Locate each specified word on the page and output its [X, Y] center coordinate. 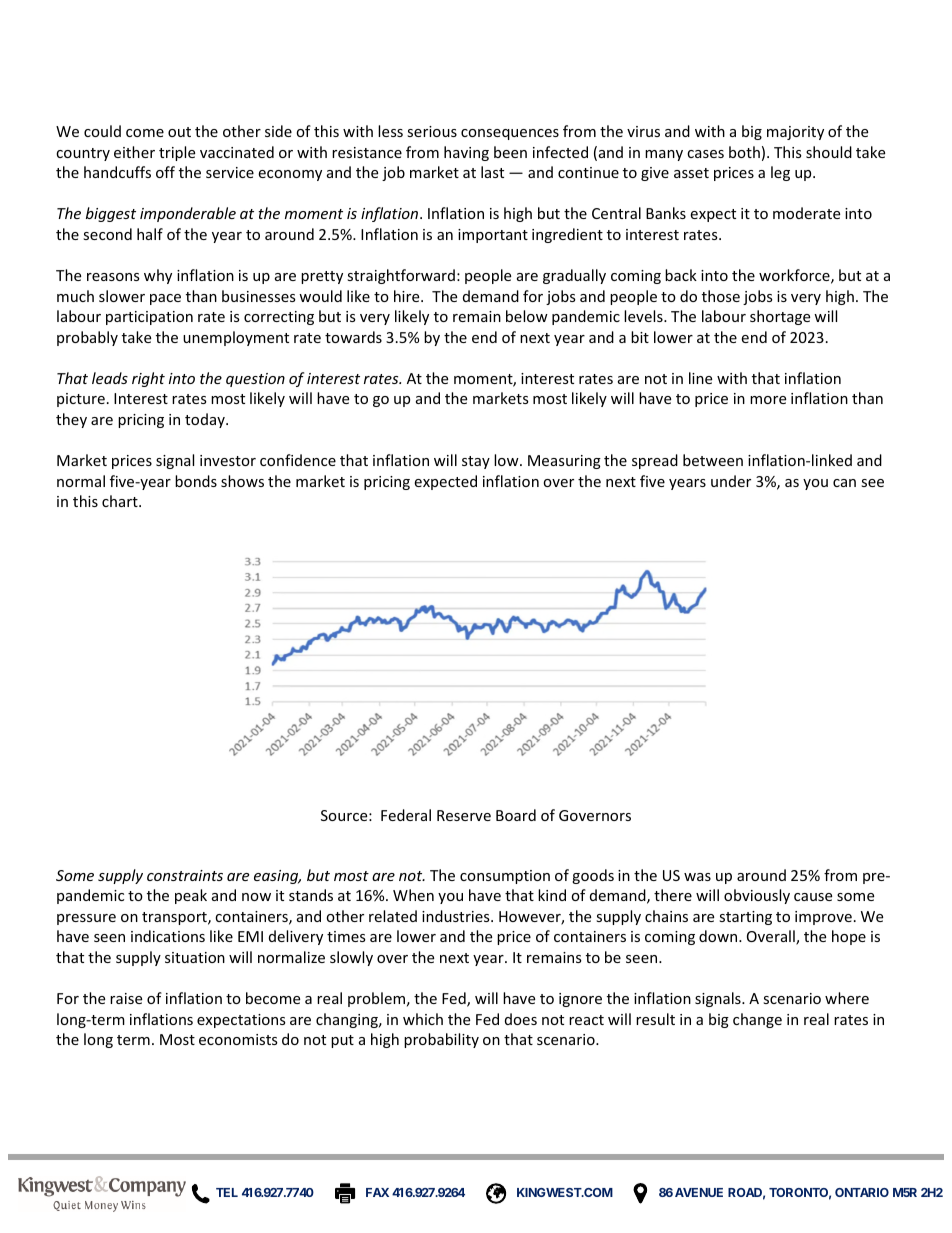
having [466, 153]
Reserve [464, 815]
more [768, 400]
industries [457, 916]
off [165, 172]
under [731, 481]
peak [191, 896]
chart [121, 501]
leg [780, 173]
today [206, 420]
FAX [377, 1192]
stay [476, 462]
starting [745, 918]
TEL [227, 1192]
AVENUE [699, 1192]
